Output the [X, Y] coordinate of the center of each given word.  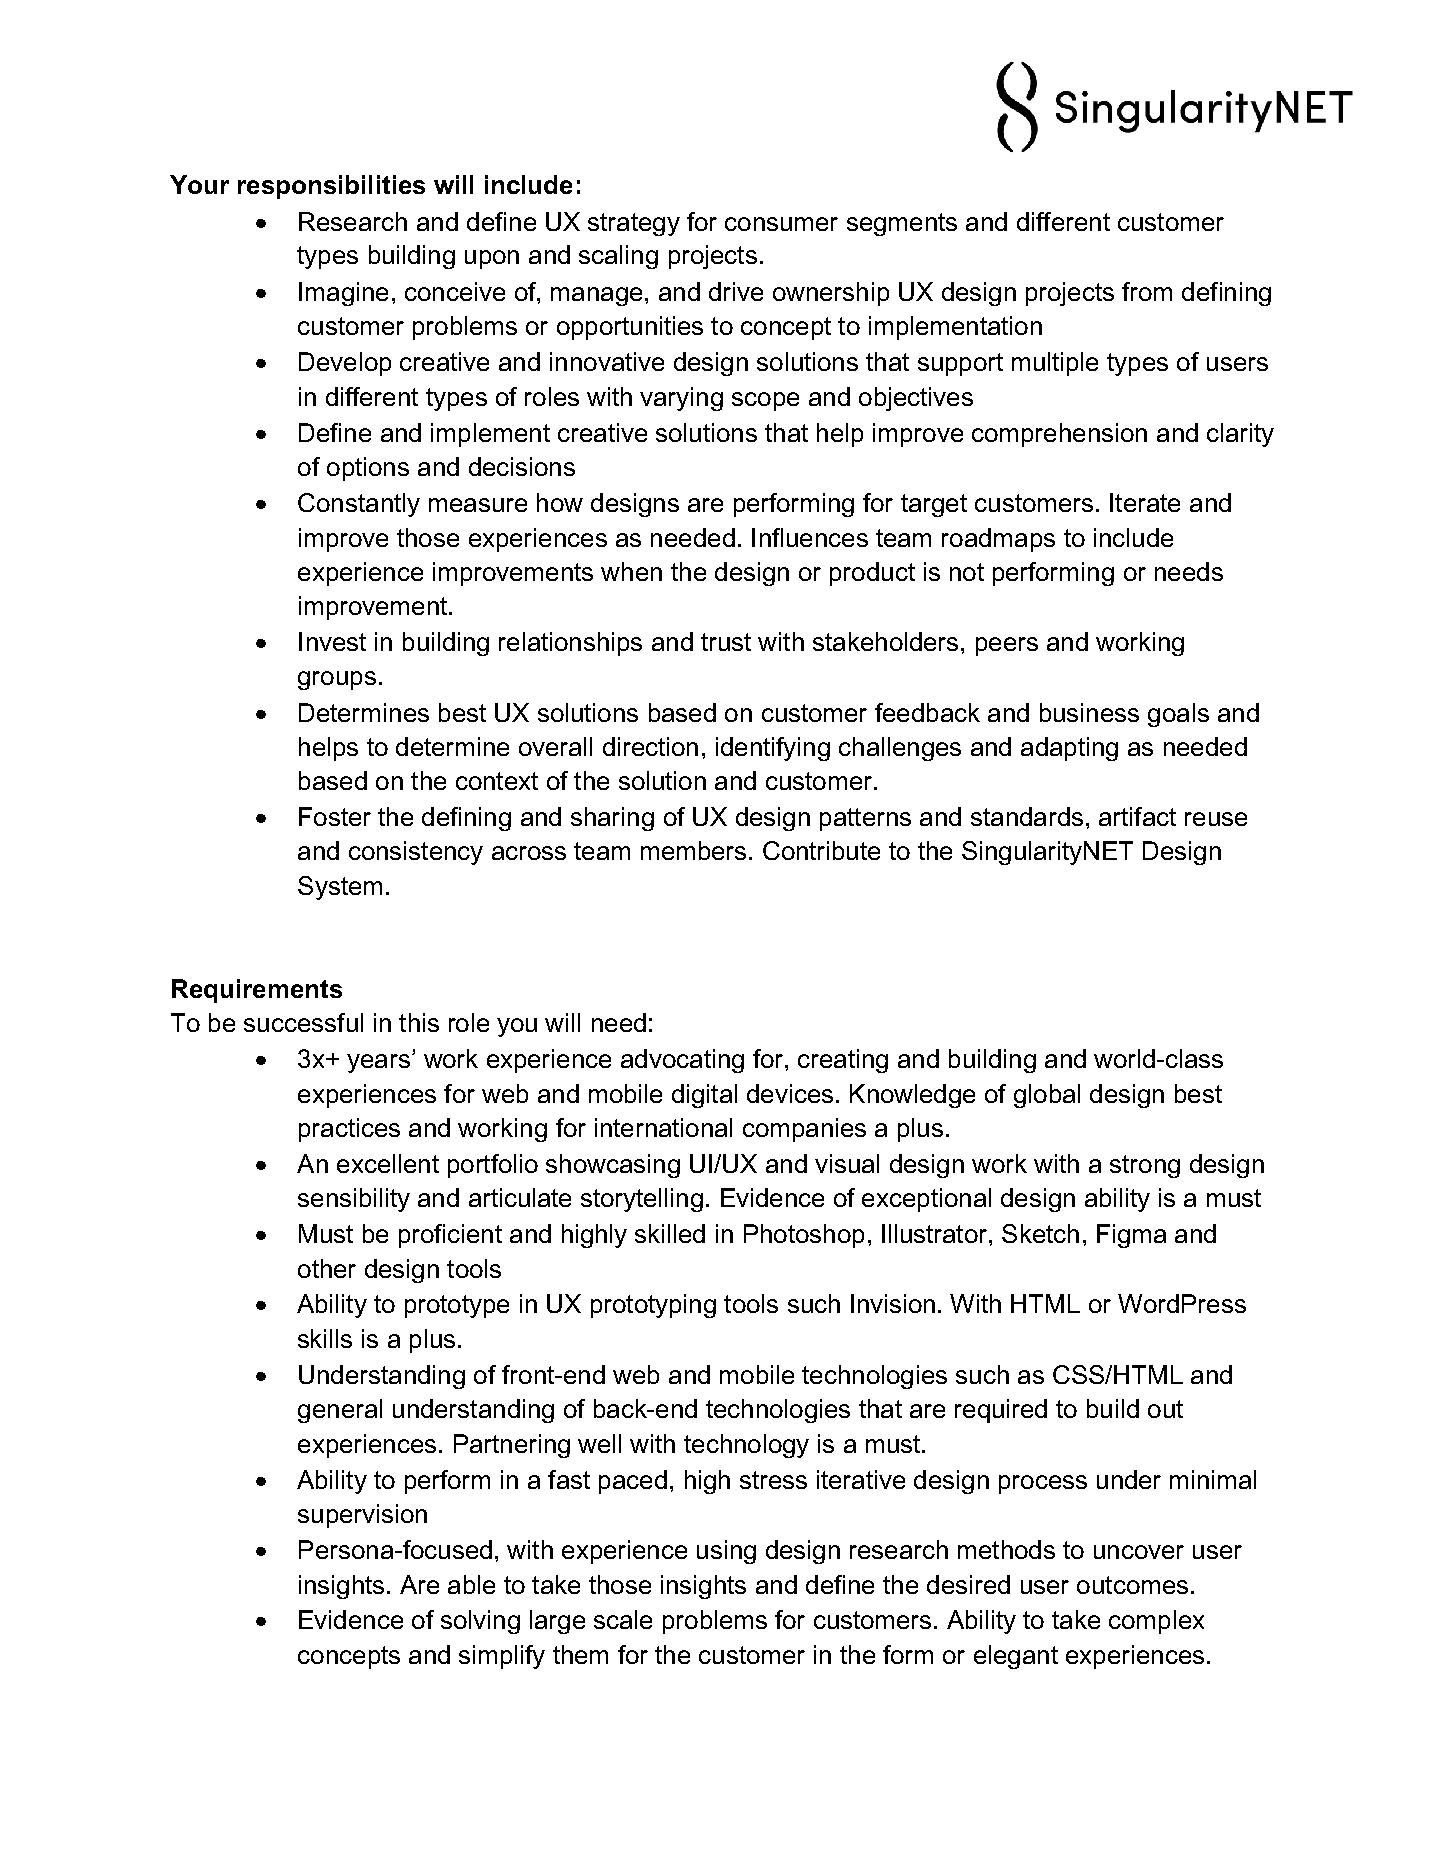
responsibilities [331, 187]
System [340, 888]
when [631, 571]
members [693, 850]
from [1147, 291]
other [327, 1268]
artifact [1137, 816]
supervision [362, 1516]
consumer [781, 224]
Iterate [1145, 502]
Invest [332, 641]
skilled [670, 1233]
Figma [1131, 1236]
